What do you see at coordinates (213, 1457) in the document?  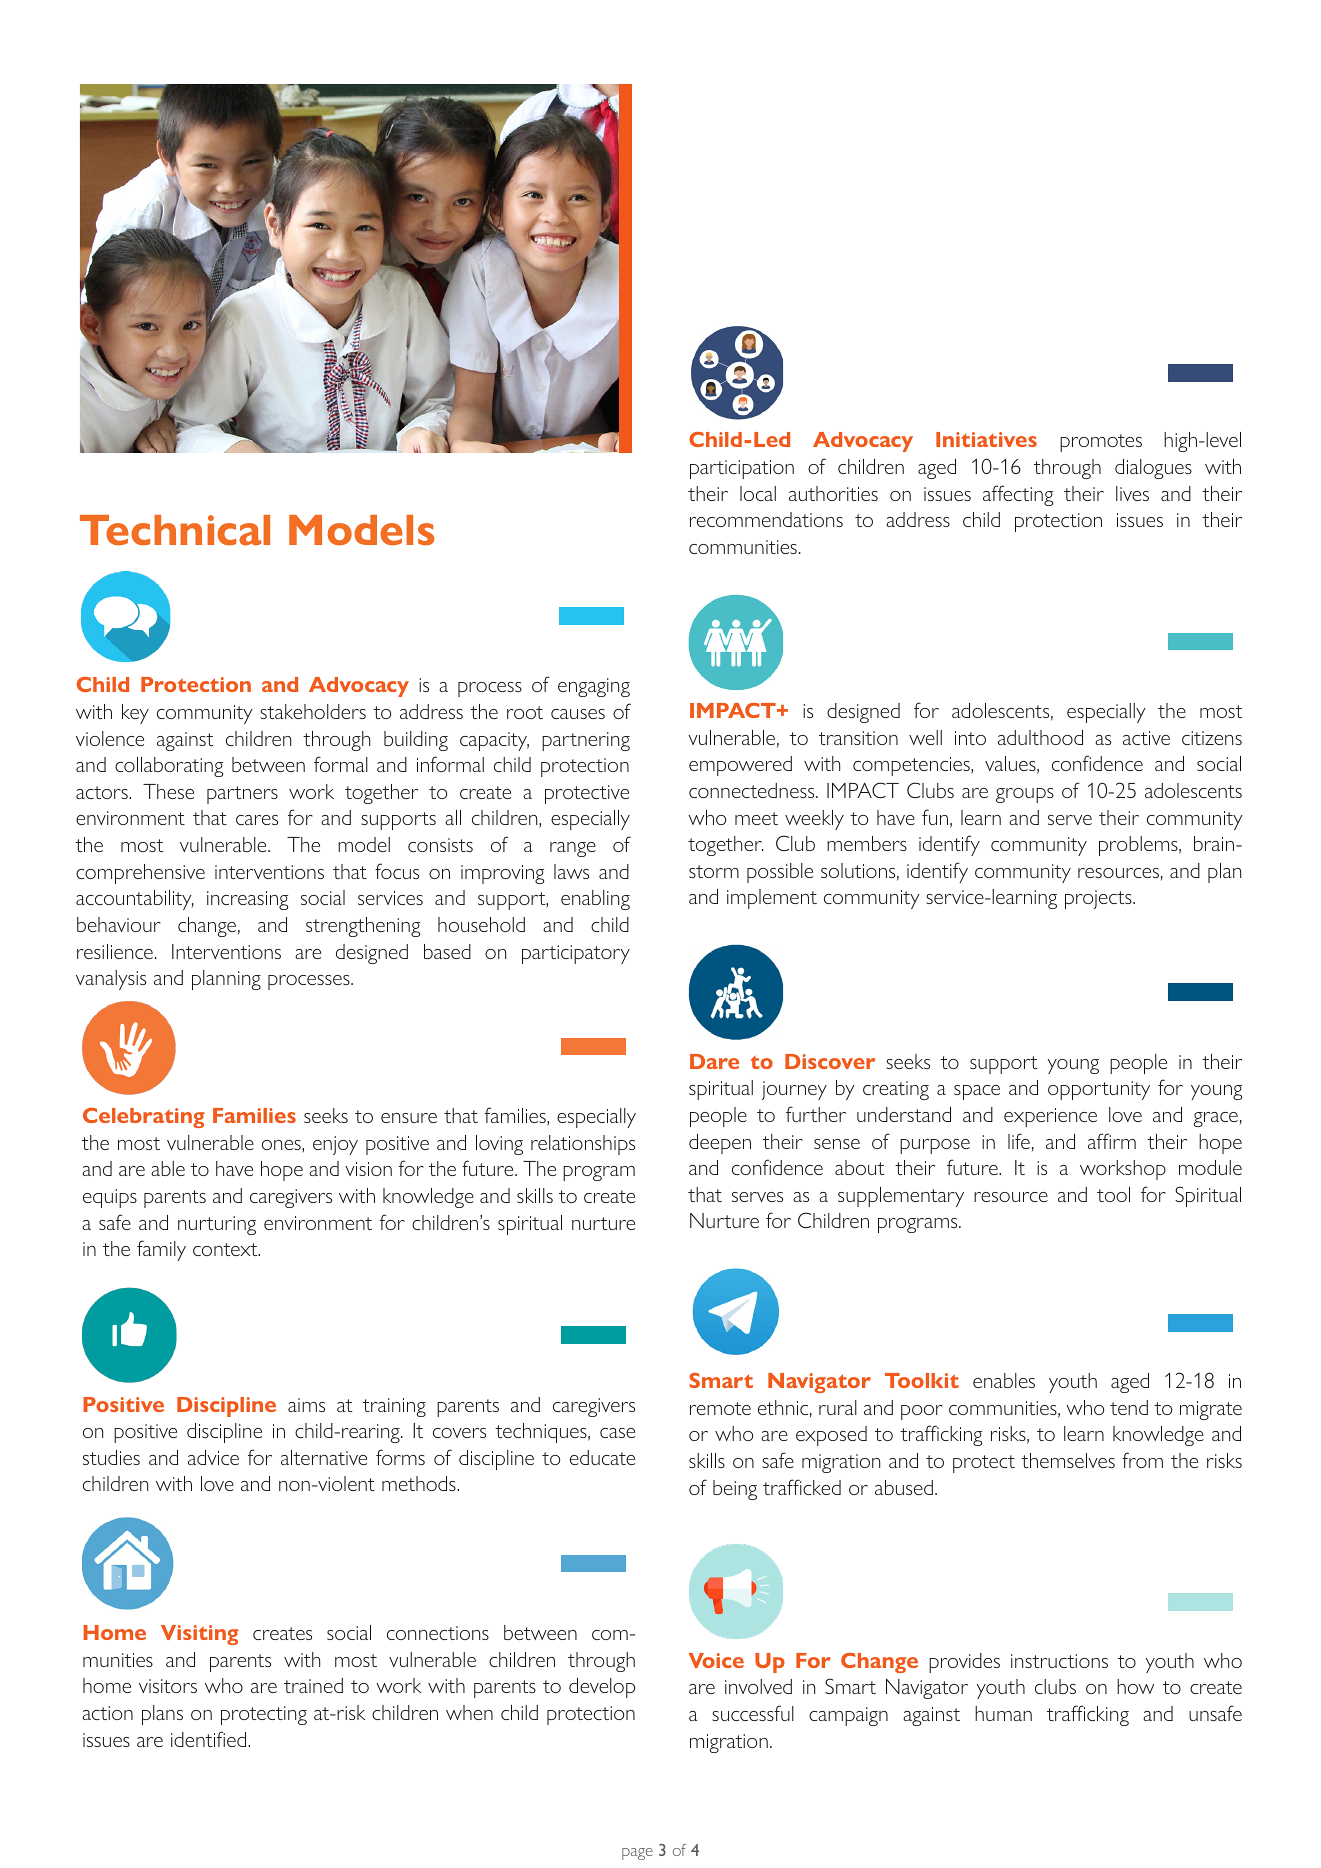 I see `advice` at bounding box center [213, 1457].
